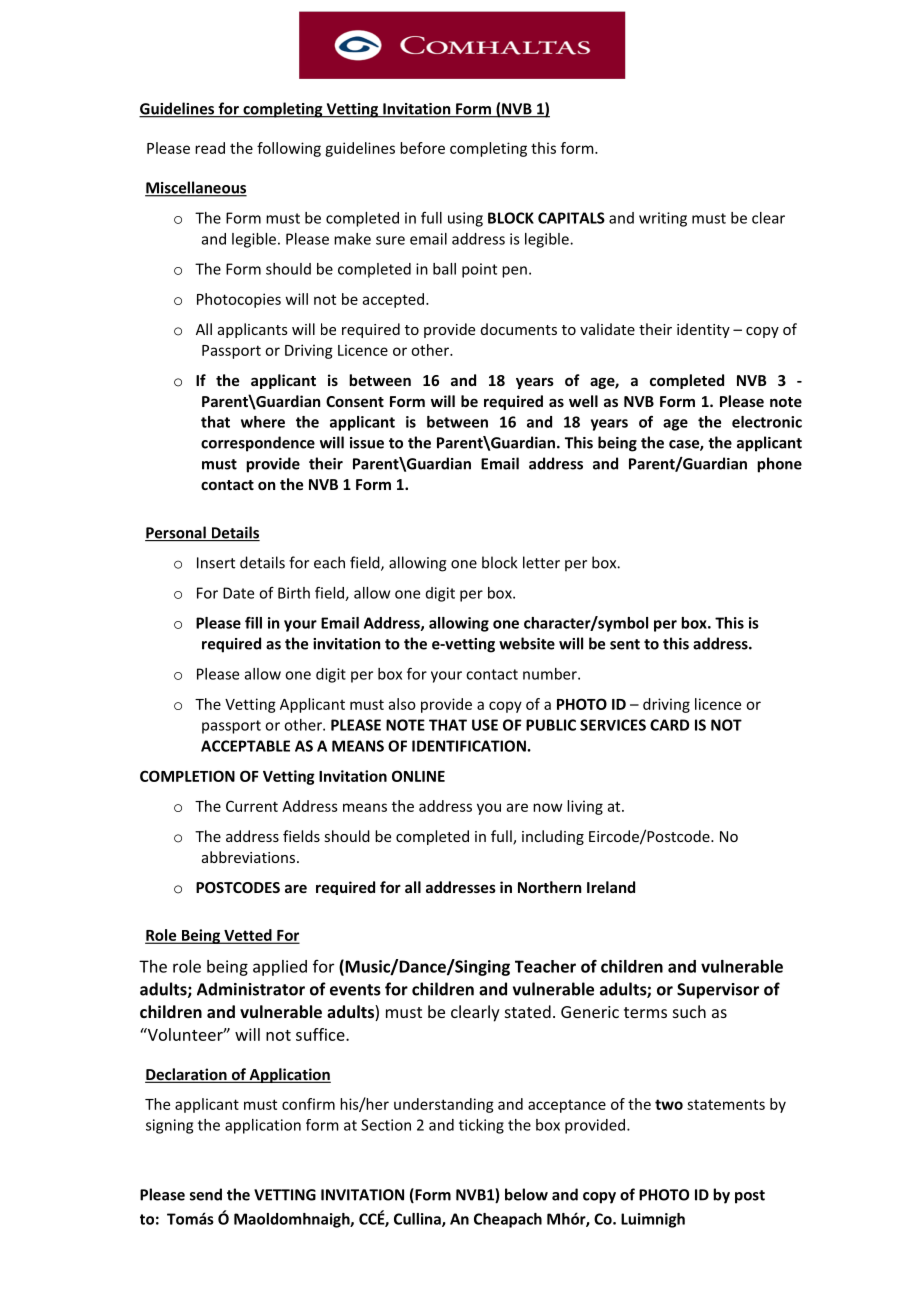  I want to click on issue, so click(367, 443).
